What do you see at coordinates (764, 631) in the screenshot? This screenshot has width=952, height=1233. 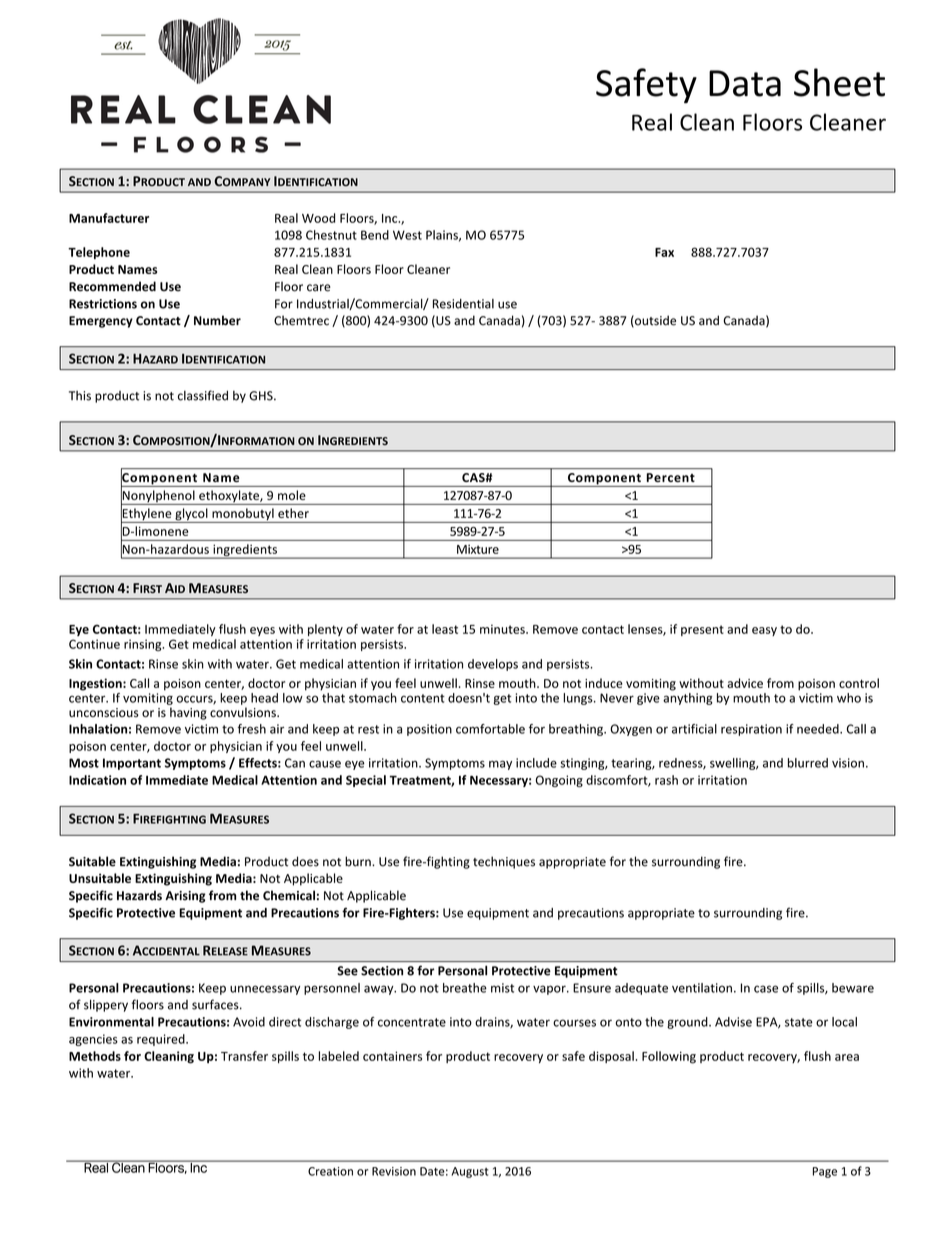 I see `easy` at bounding box center [764, 631].
